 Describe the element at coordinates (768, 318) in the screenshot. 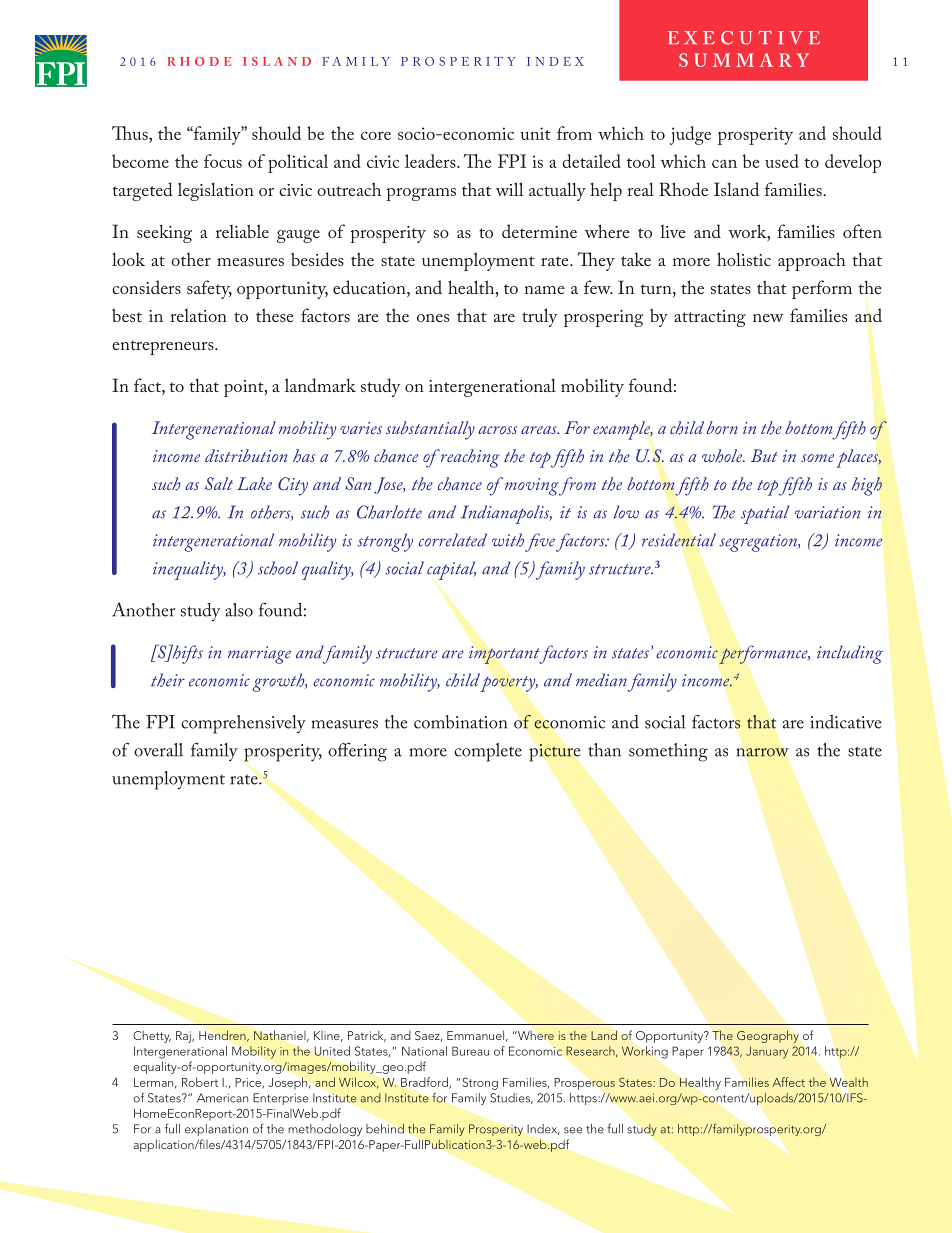

I see `new` at that location.
